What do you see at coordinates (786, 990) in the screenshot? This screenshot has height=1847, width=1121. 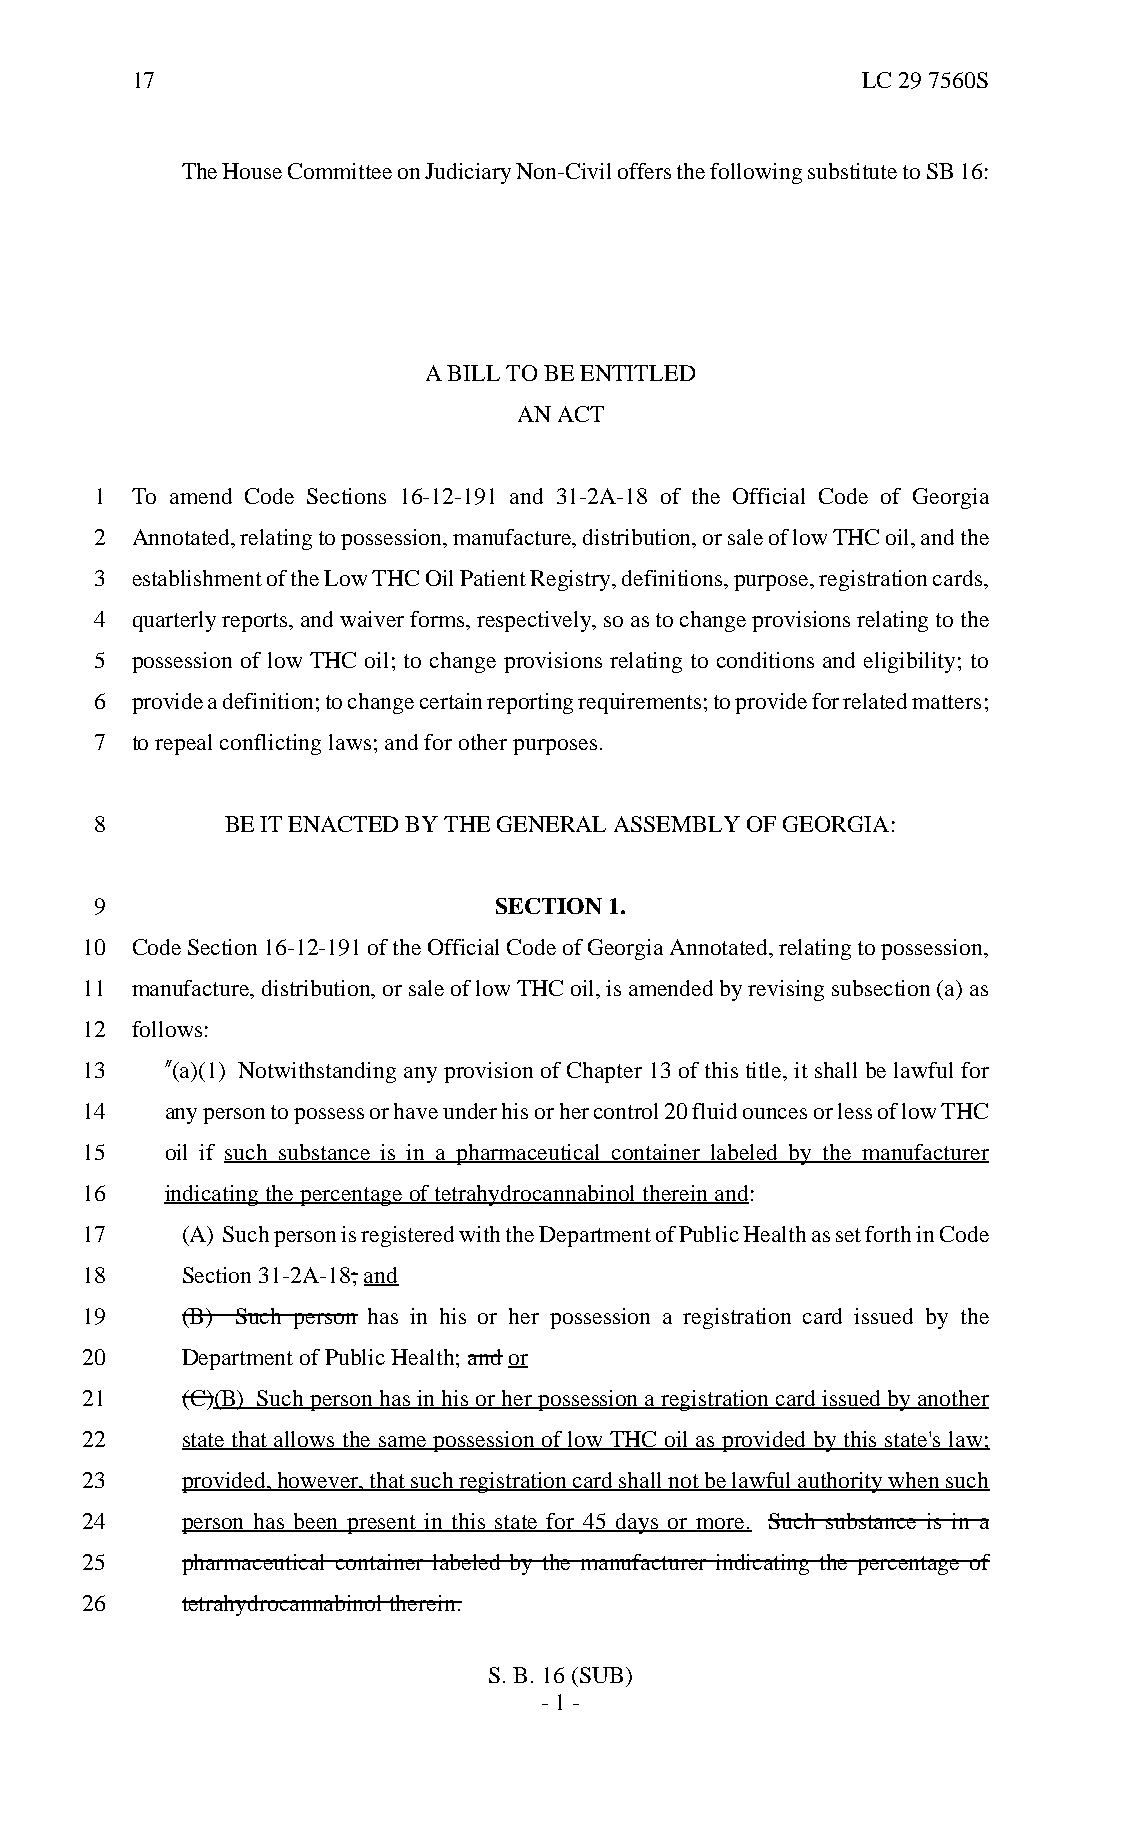 I see `revising` at bounding box center [786, 990].
